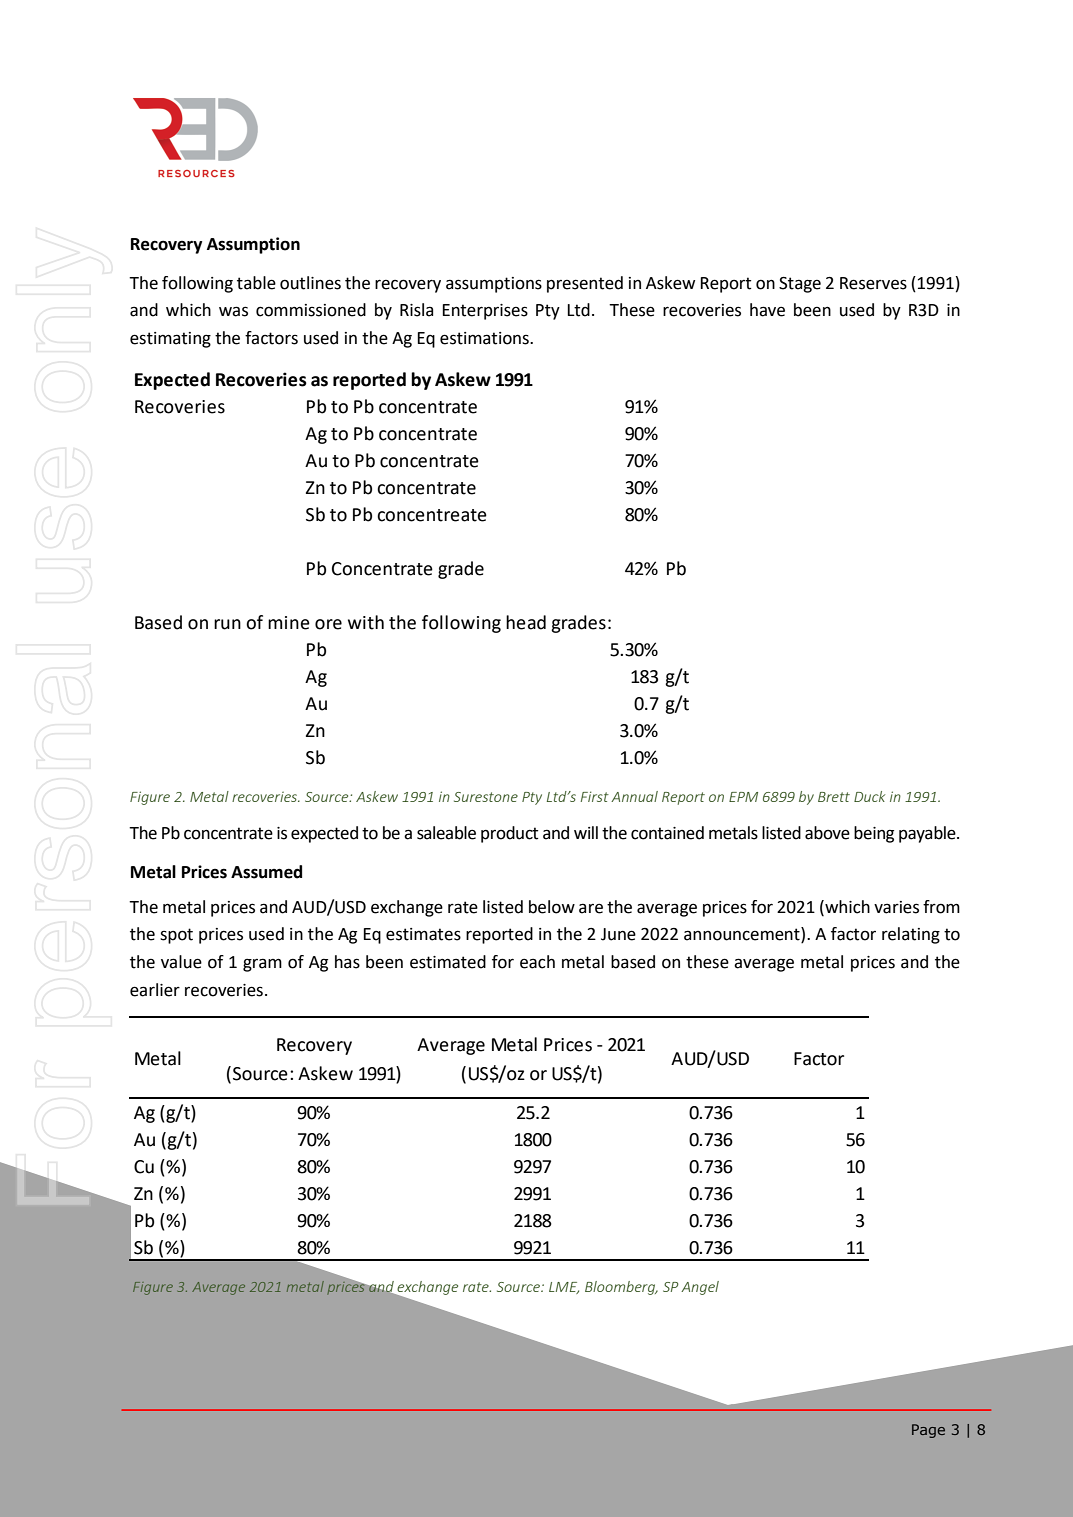 This document has height=1517, width=1073. What do you see at coordinates (262, 965) in the document?
I see `gram` at bounding box center [262, 965].
